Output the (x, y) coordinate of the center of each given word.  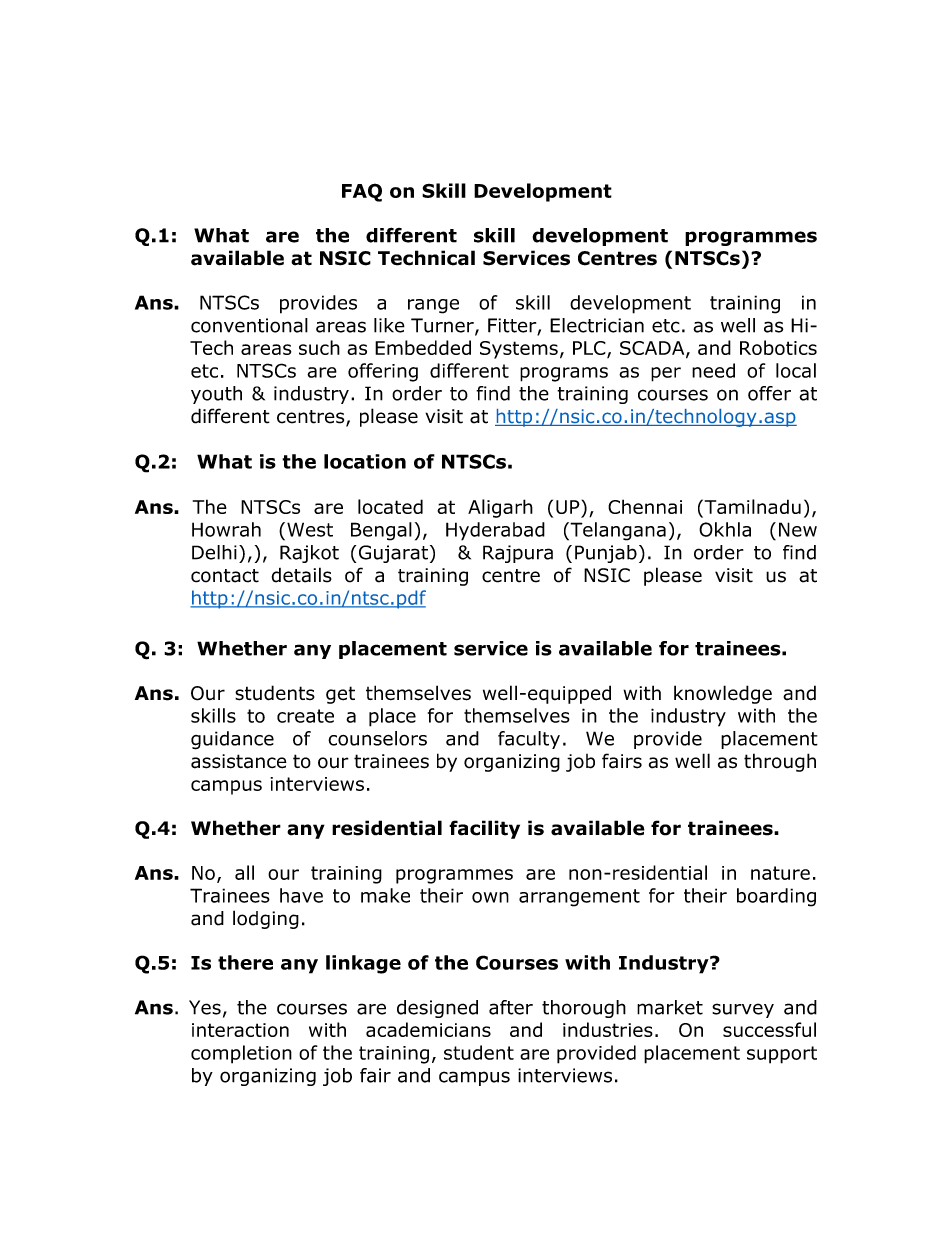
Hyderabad (495, 531)
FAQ (362, 192)
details (302, 575)
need (713, 370)
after (511, 1007)
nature (780, 873)
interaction (240, 1030)
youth (216, 395)
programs (564, 374)
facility (484, 829)
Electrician (597, 325)
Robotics (778, 347)
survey (743, 1010)
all (244, 872)
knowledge (723, 694)
